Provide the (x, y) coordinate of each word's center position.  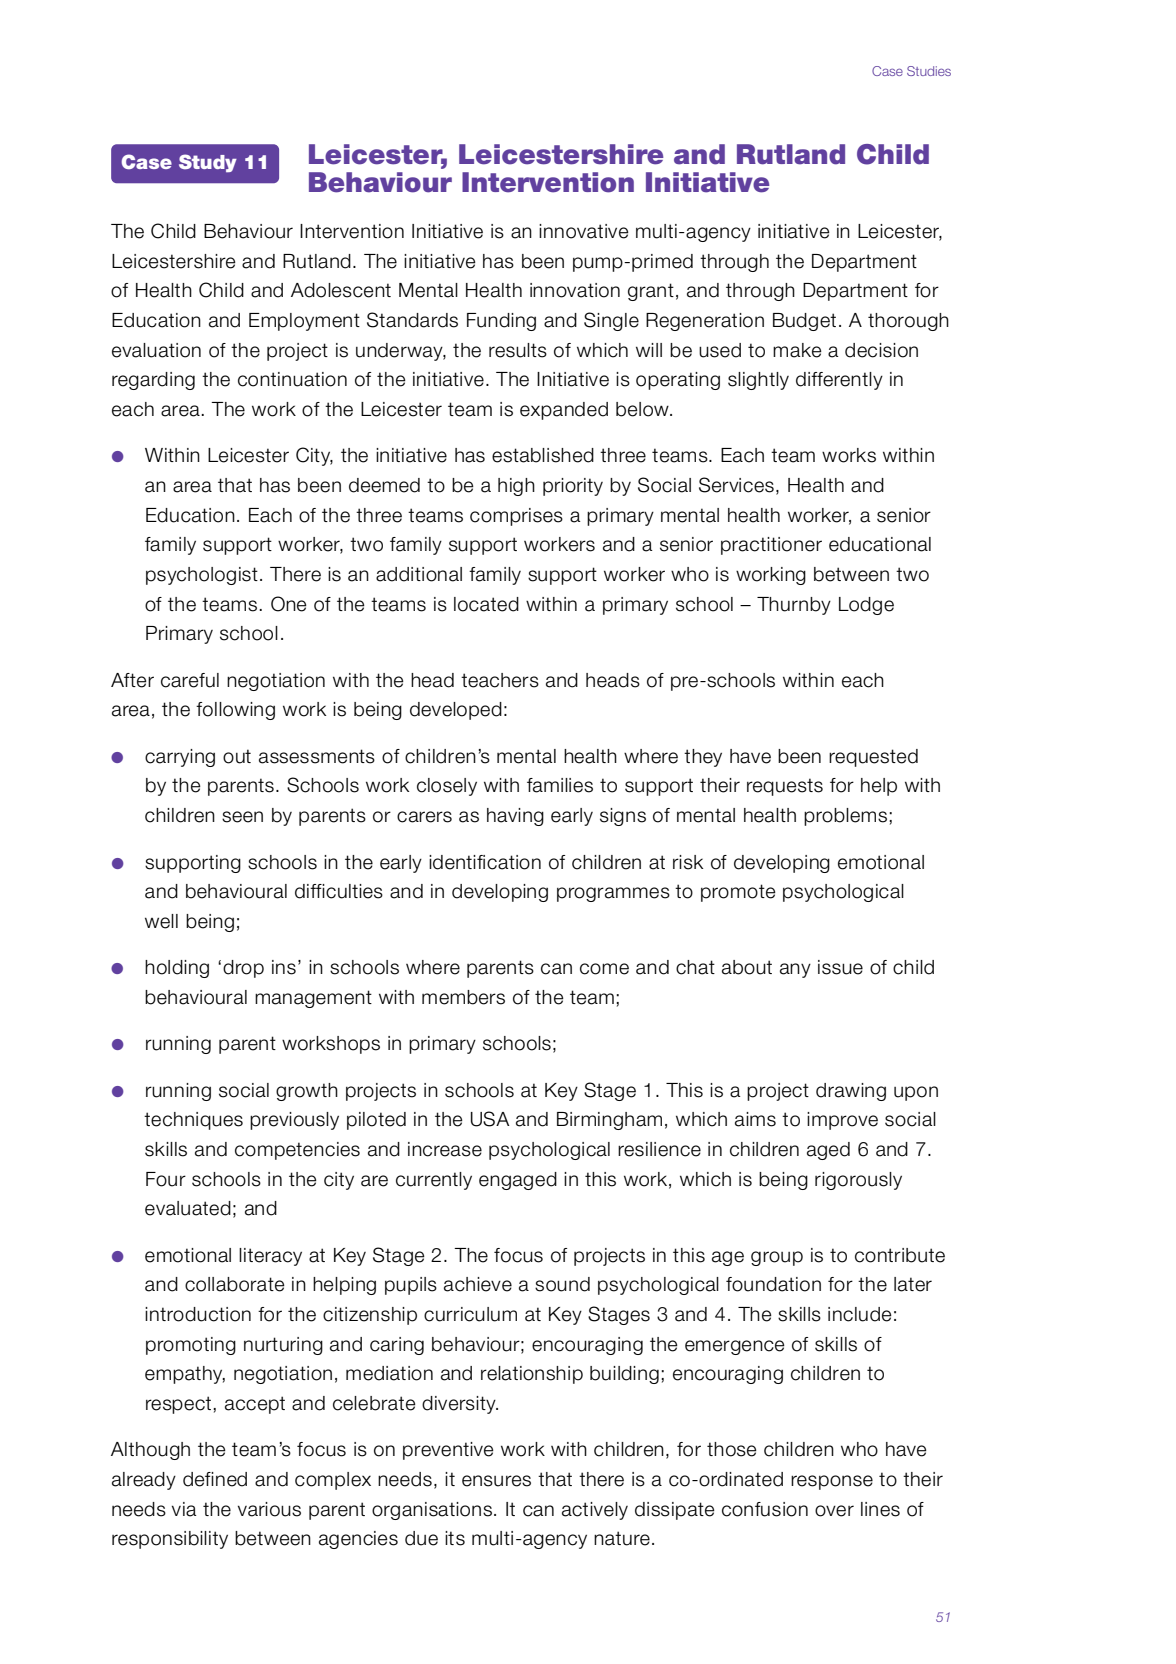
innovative (584, 231)
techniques (193, 1121)
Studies (929, 71)
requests (785, 787)
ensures (496, 1481)
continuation (292, 379)
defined (215, 1479)
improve (842, 1121)
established (543, 455)
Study (208, 163)
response (832, 1482)
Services (736, 485)
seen (242, 817)
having (515, 817)
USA (490, 1119)
